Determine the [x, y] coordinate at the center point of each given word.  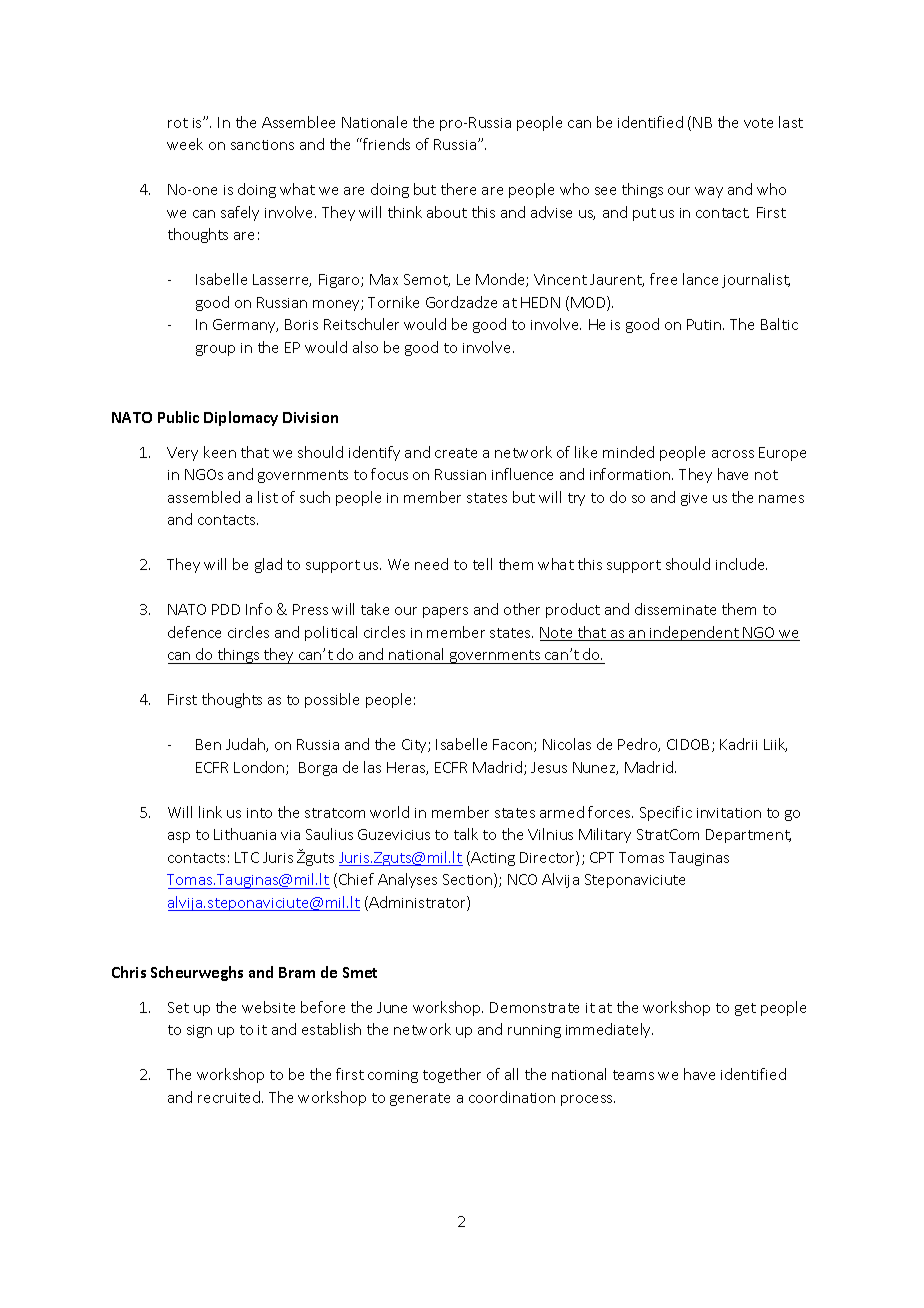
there [458, 189]
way [709, 192]
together [452, 1075]
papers [445, 612]
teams [633, 1075]
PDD [226, 609]
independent [695, 633]
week [185, 144]
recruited [229, 1097]
